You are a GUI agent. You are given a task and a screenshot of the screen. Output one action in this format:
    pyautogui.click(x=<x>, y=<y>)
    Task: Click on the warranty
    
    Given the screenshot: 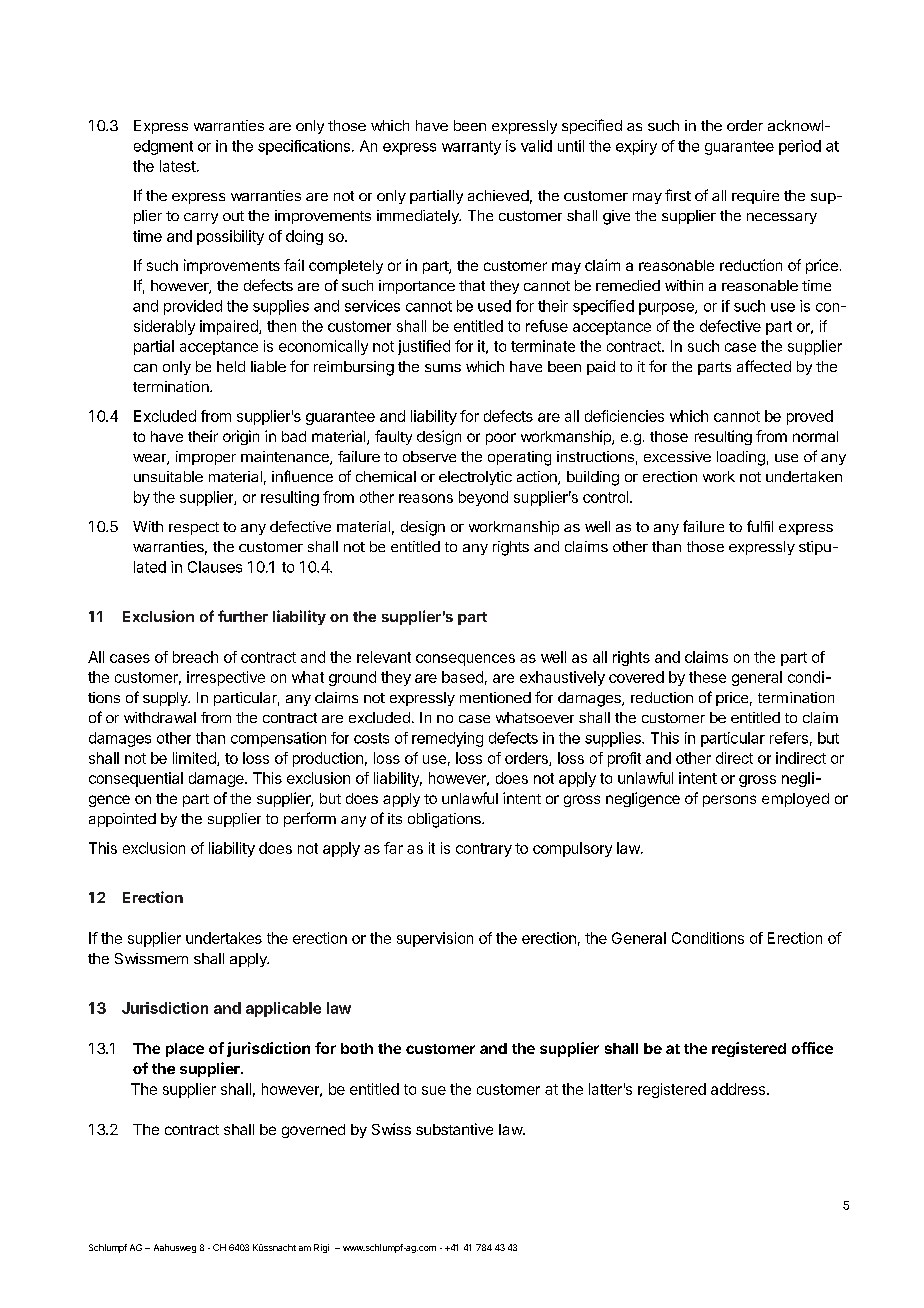 What is the action you would take?
    pyautogui.click(x=471, y=148)
